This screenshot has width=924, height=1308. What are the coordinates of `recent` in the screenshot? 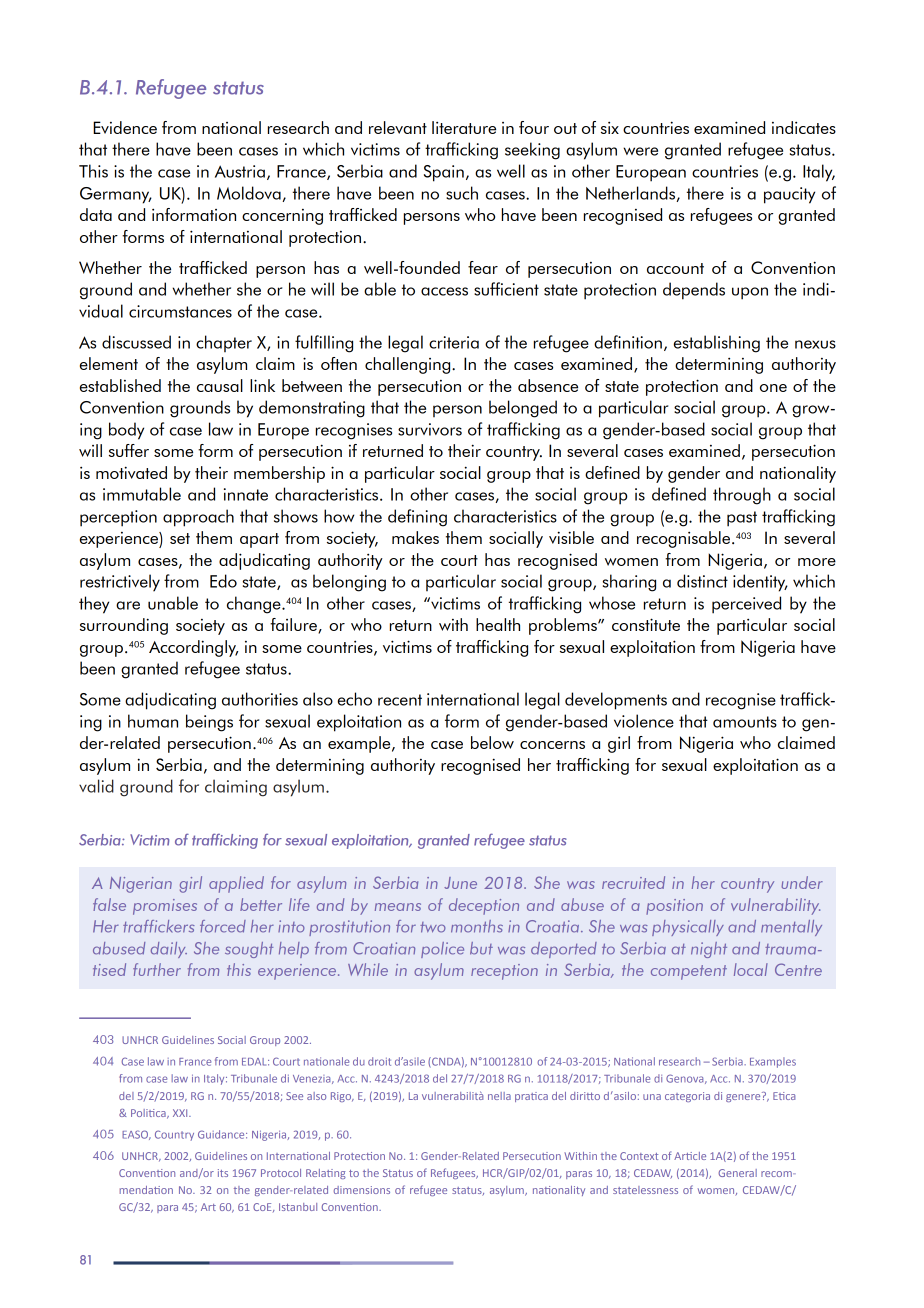 It's located at (400, 700).
